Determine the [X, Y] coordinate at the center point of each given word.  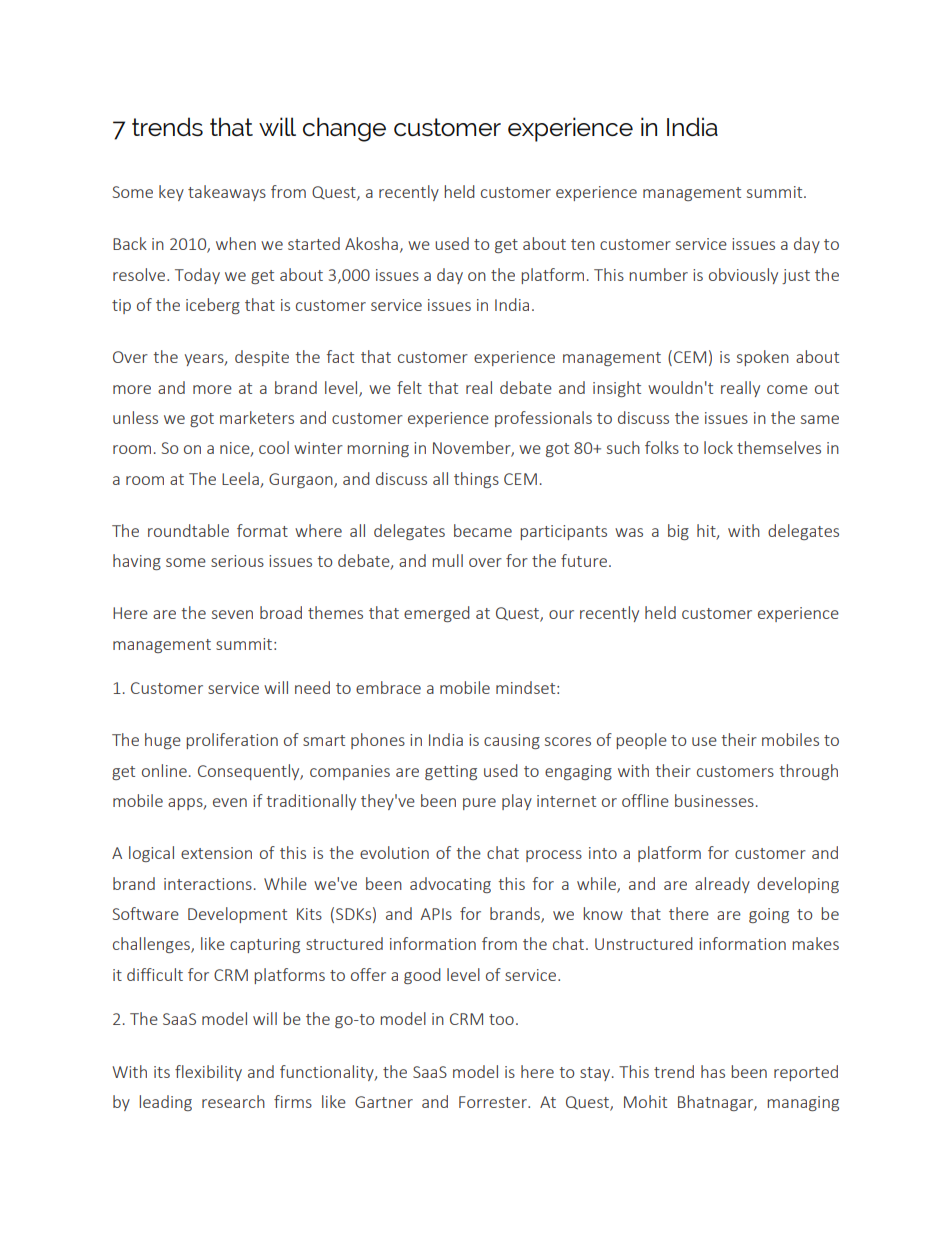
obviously [743, 276]
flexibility [208, 1073]
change [344, 129]
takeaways [227, 193]
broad [281, 612]
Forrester [494, 1102]
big [678, 532]
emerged [437, 614]
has [713, 1071]
